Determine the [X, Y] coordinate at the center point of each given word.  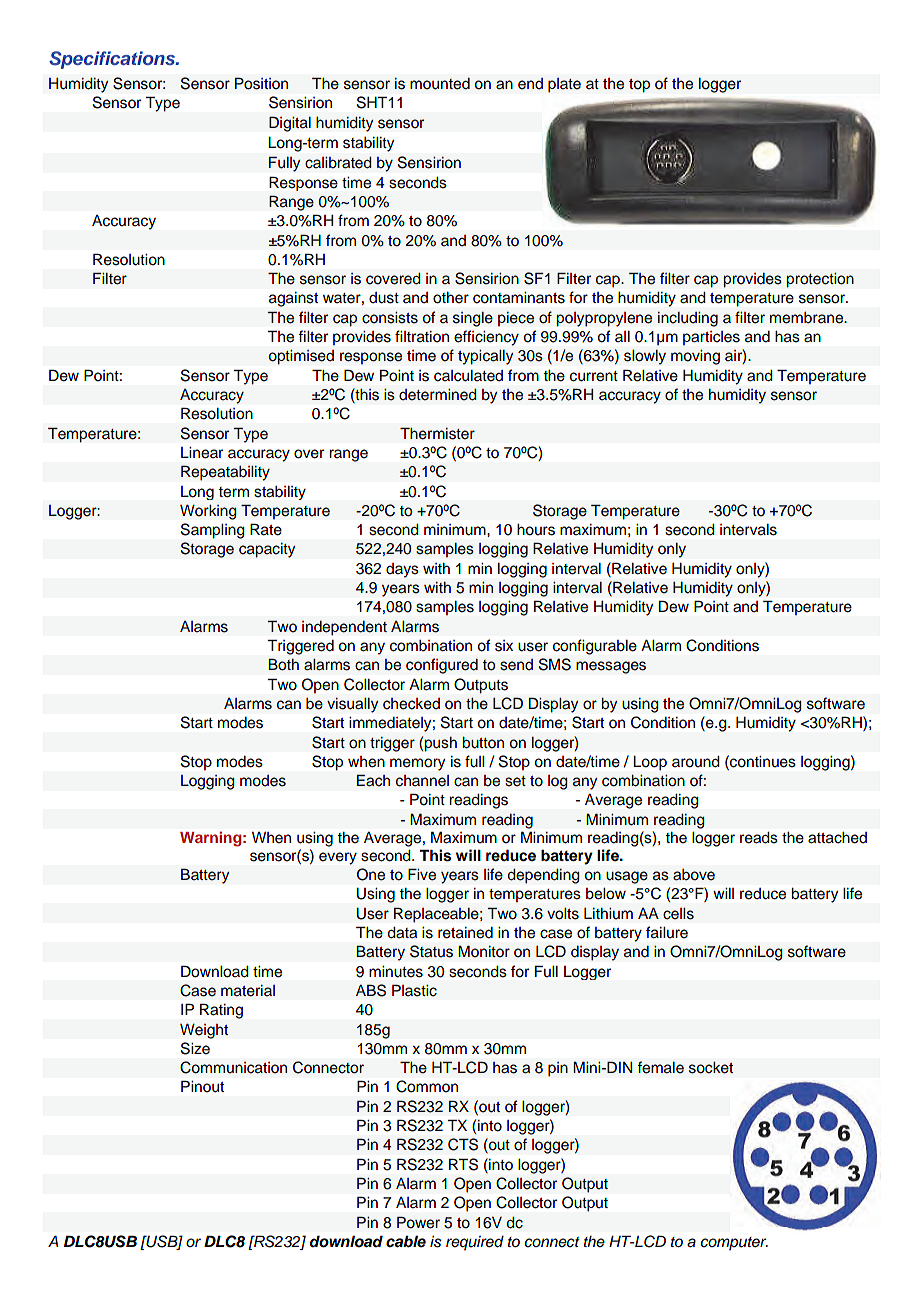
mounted [440, 84]
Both [283, 664]
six [504, 646]
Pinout [202, 1087]
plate [564, 85]
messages [611, 667]
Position [261, 83]
